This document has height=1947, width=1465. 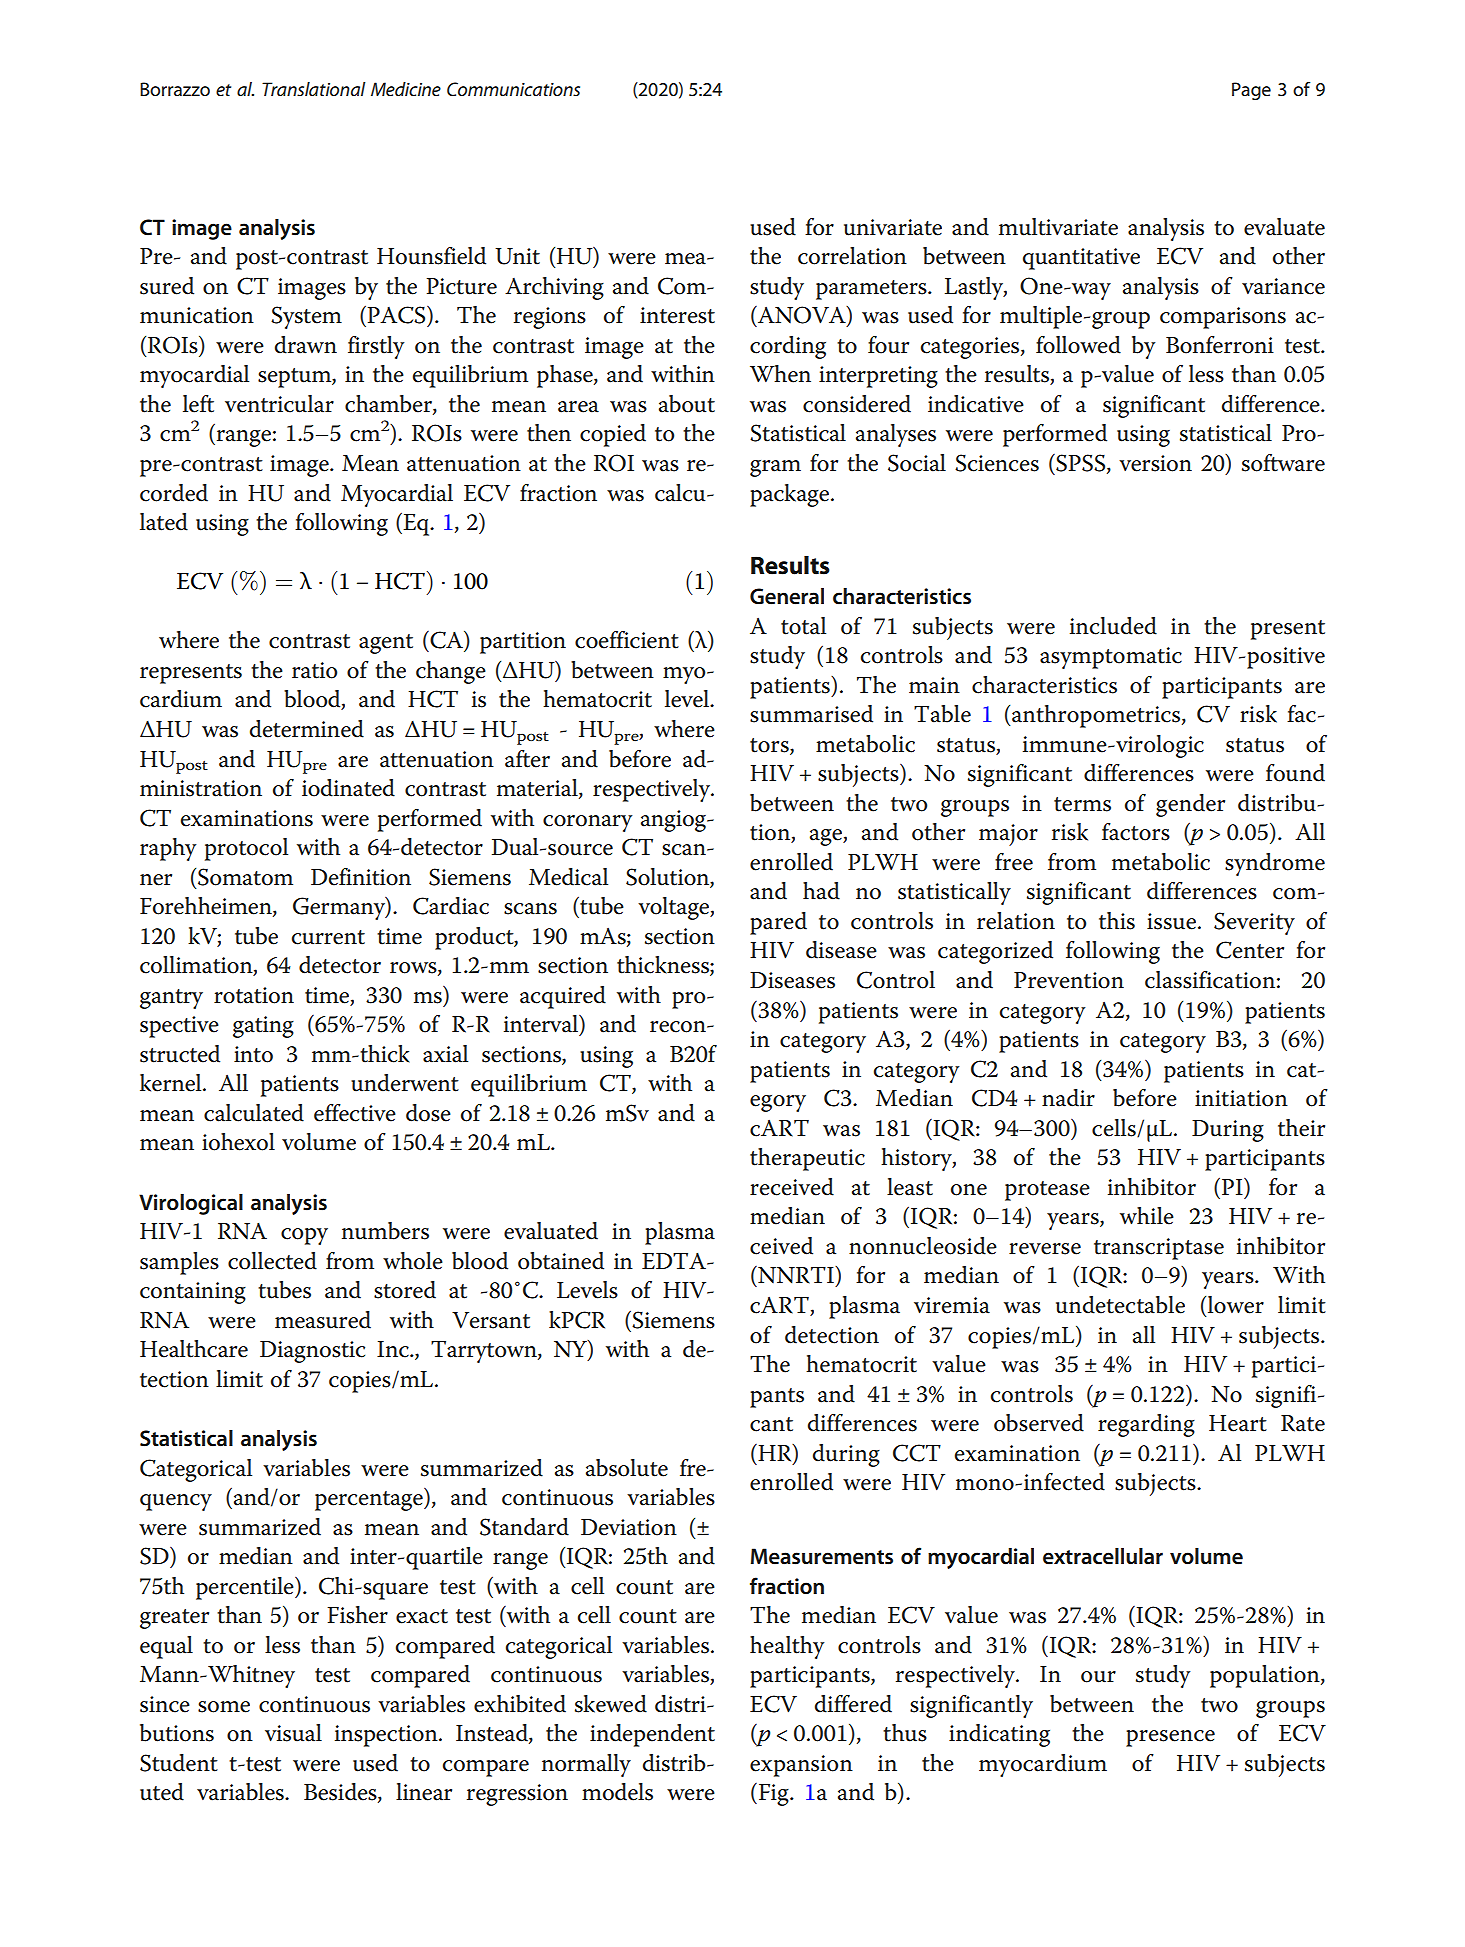 I want to click on Page, so click(x=1251, y=91).
